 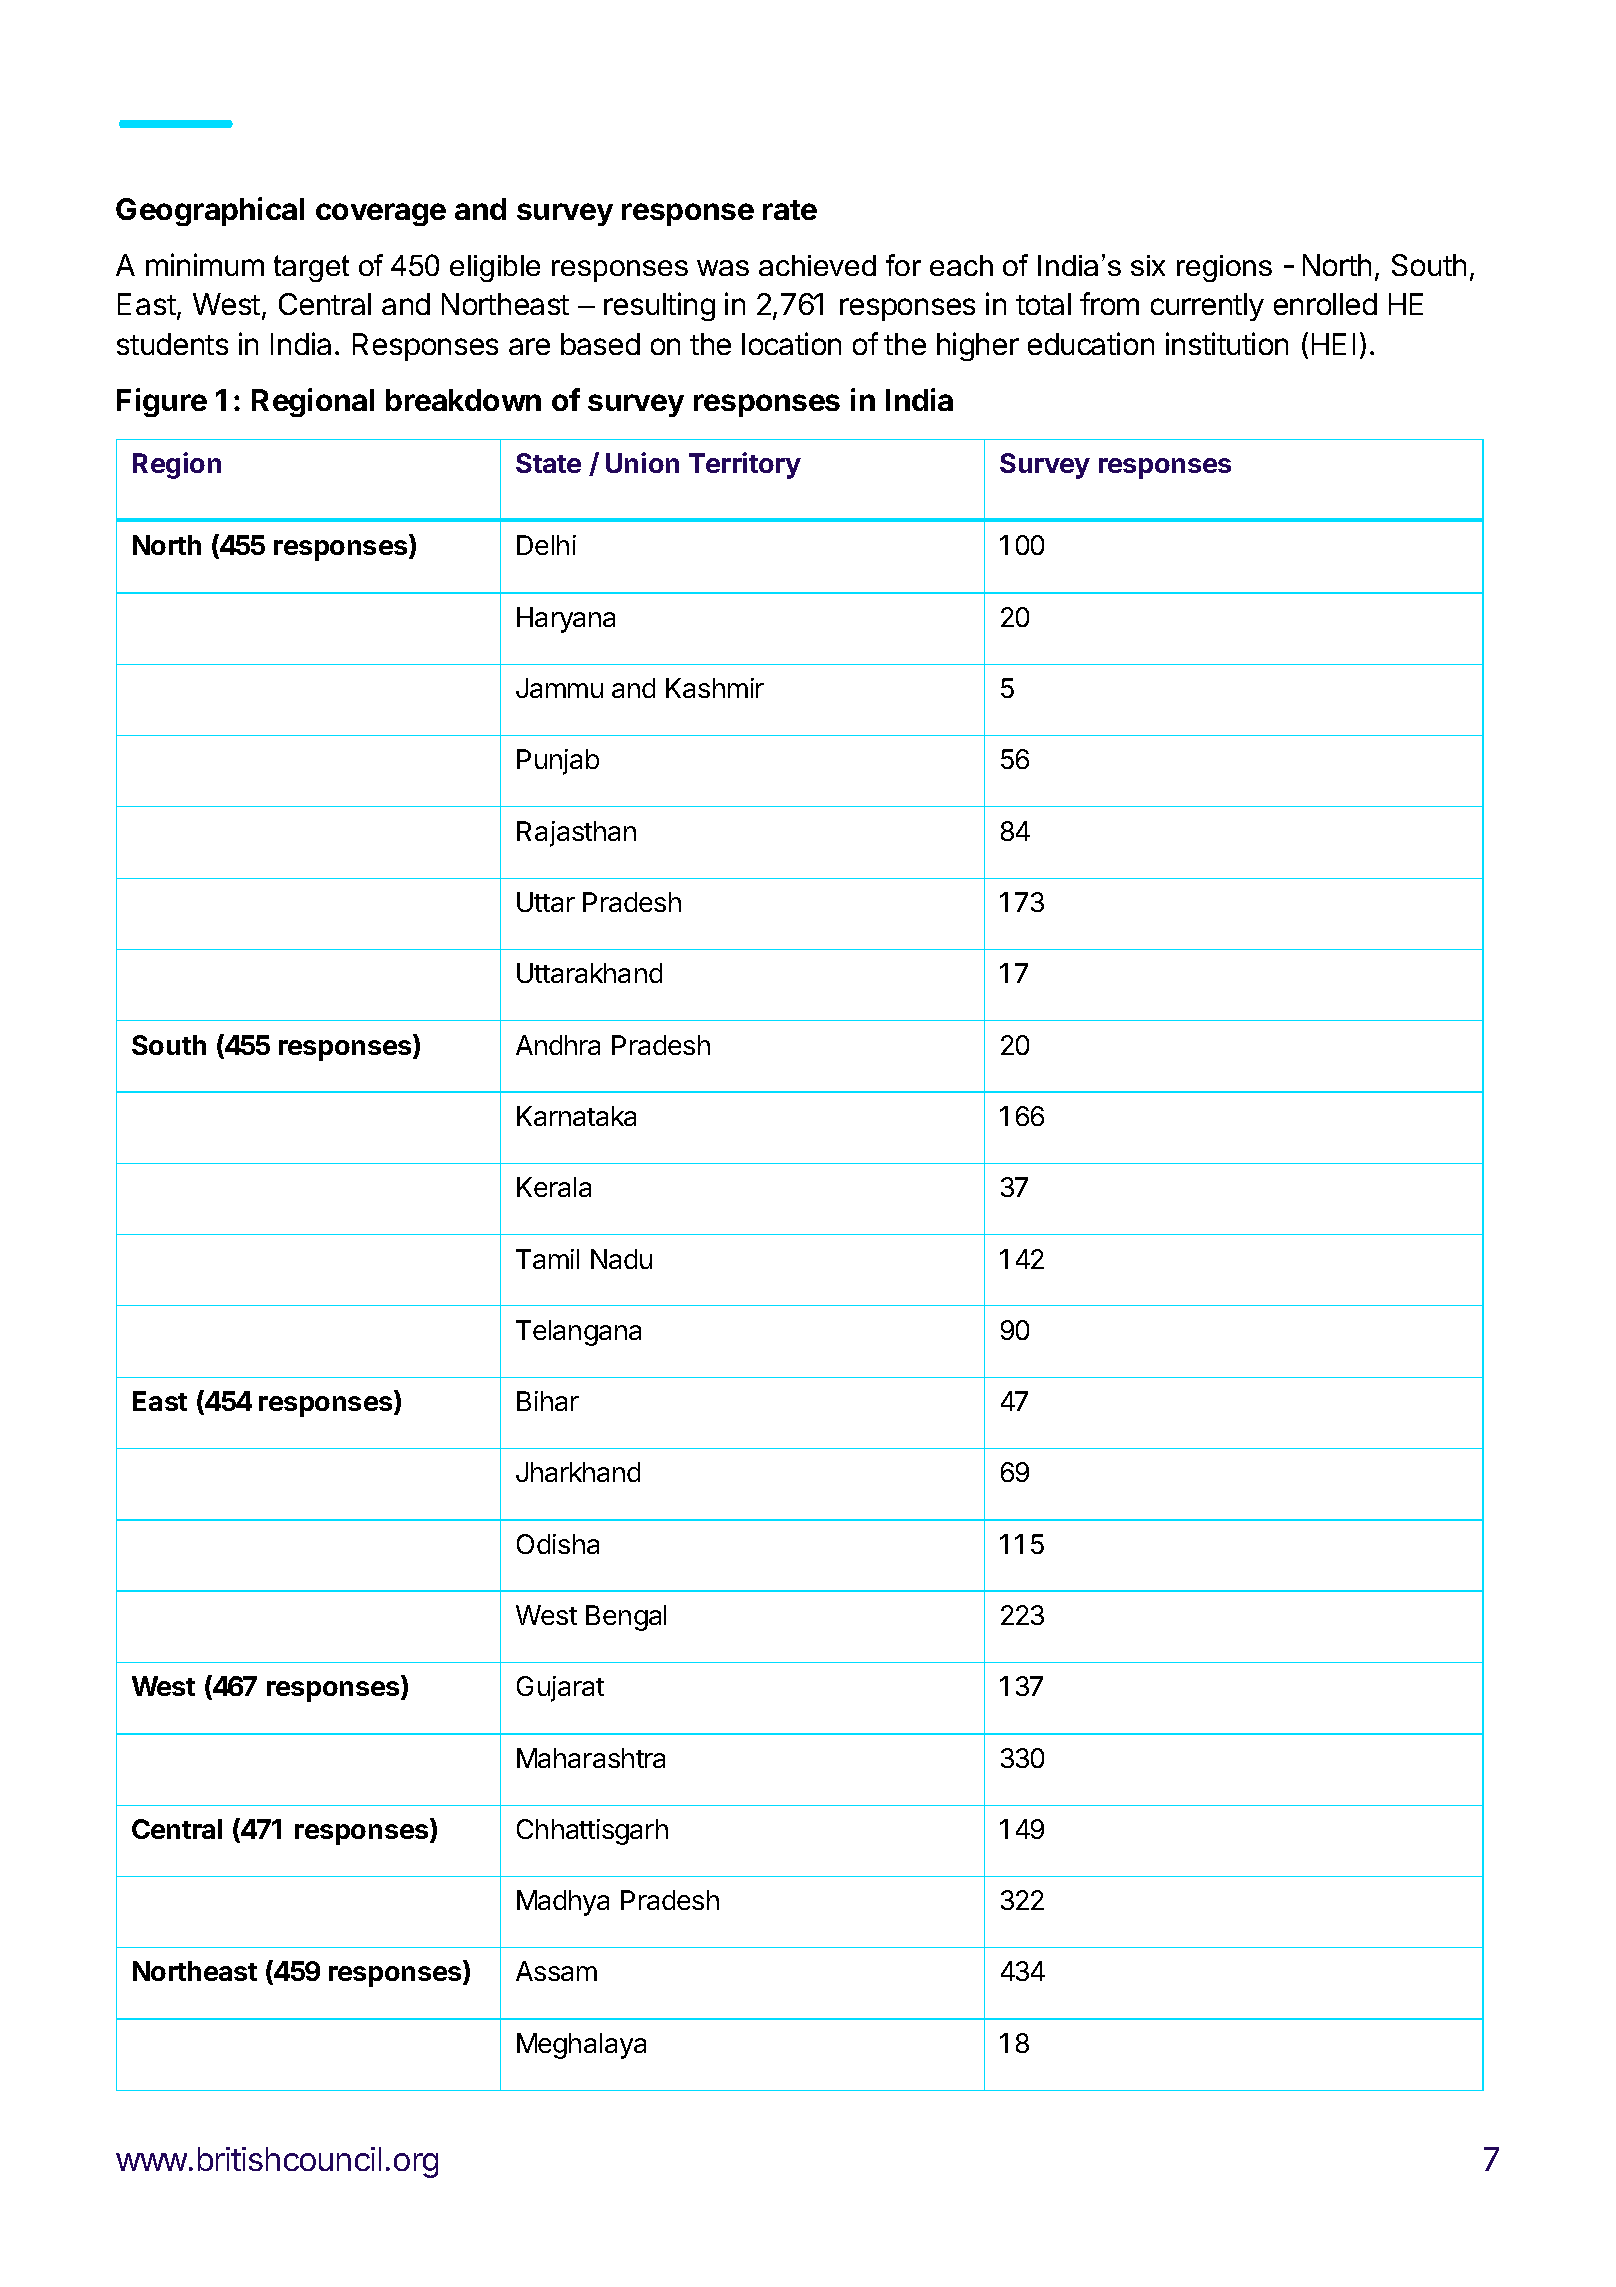 What do you see at coordinates (576, 1116) in the page?
I see `Karnataka` at bounding box center [576, 1116].
